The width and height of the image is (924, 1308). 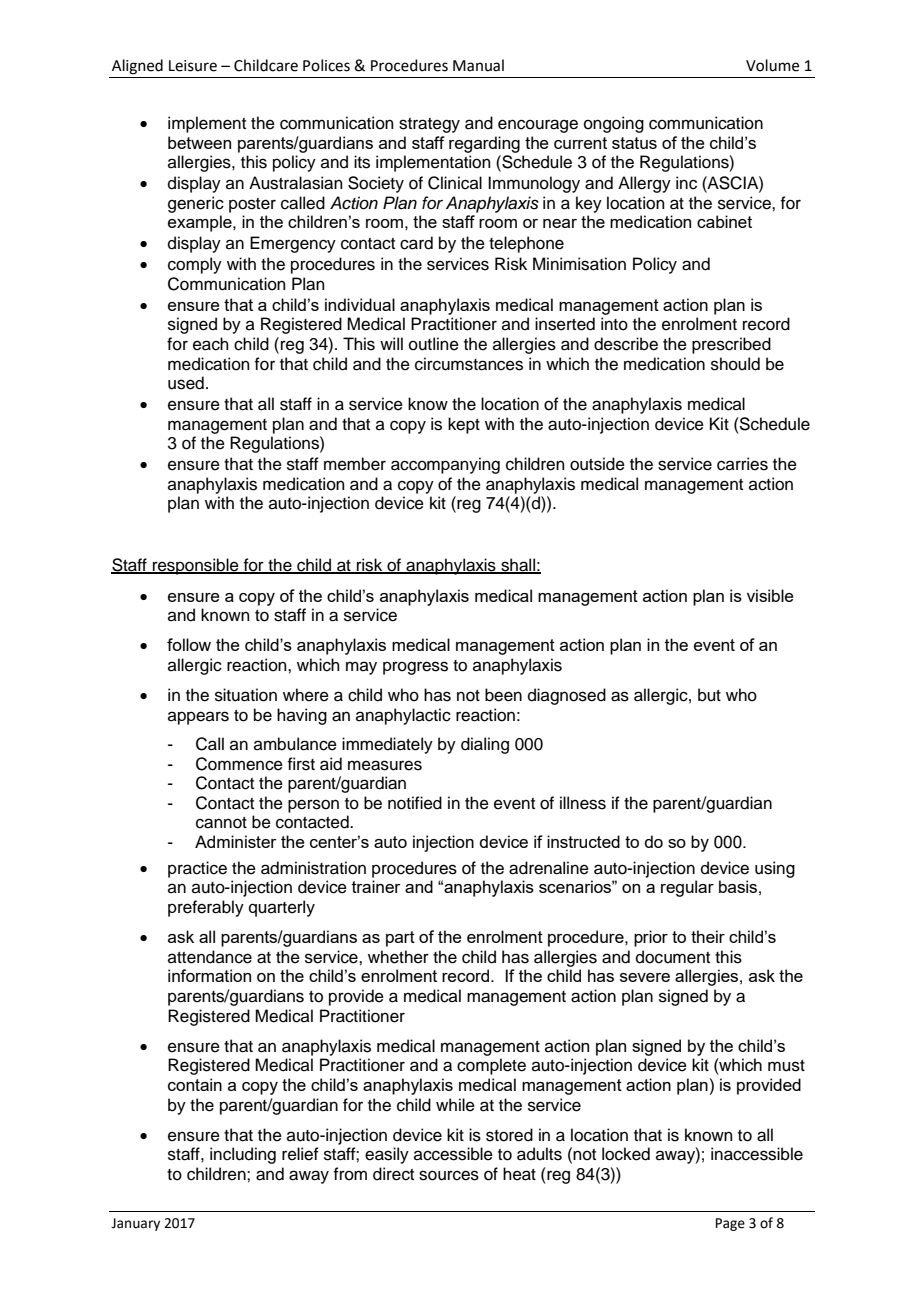 I want to click on Leisure, so click(x=193, y=66).
